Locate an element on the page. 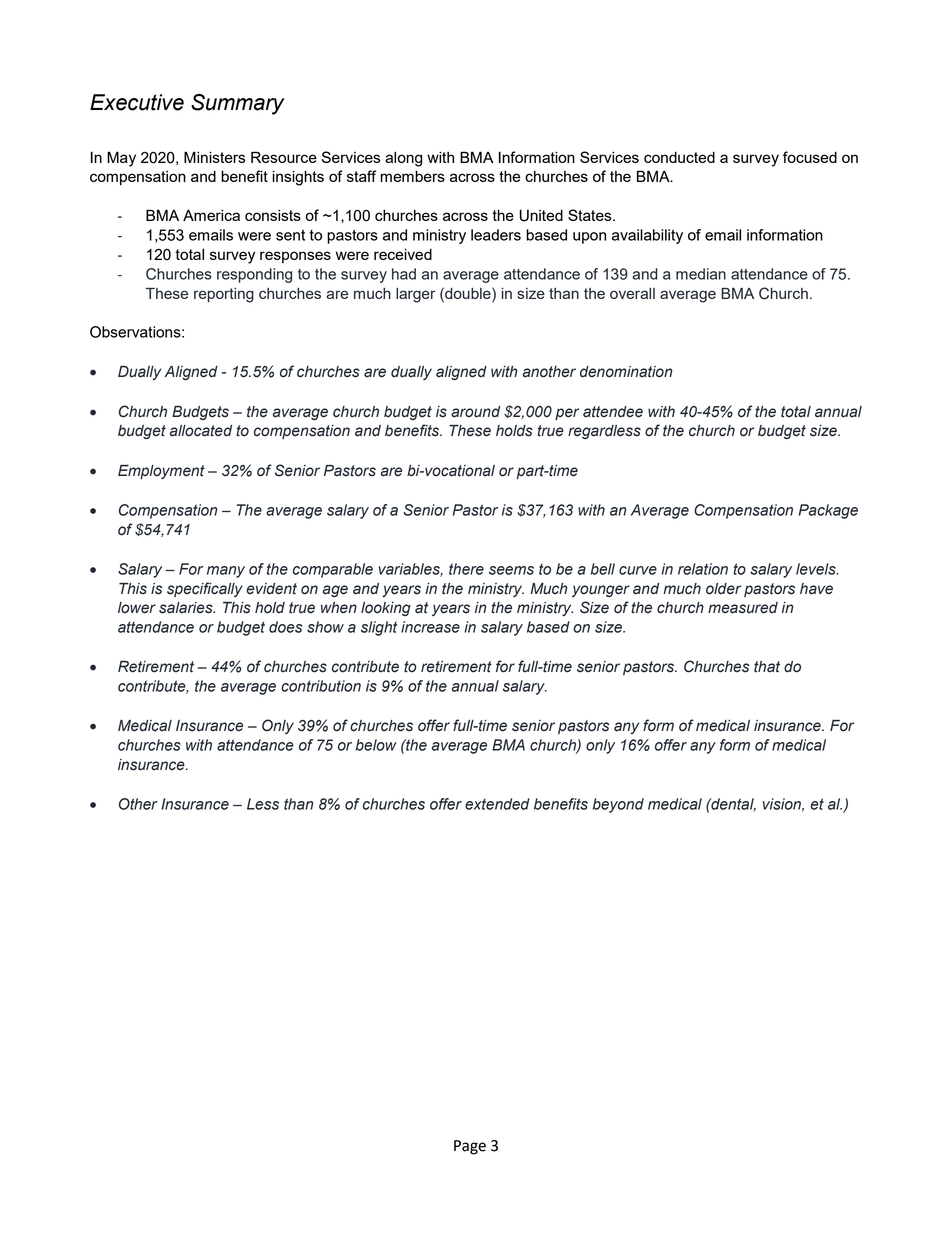  Ministers is located at coordinates (215, 157).
